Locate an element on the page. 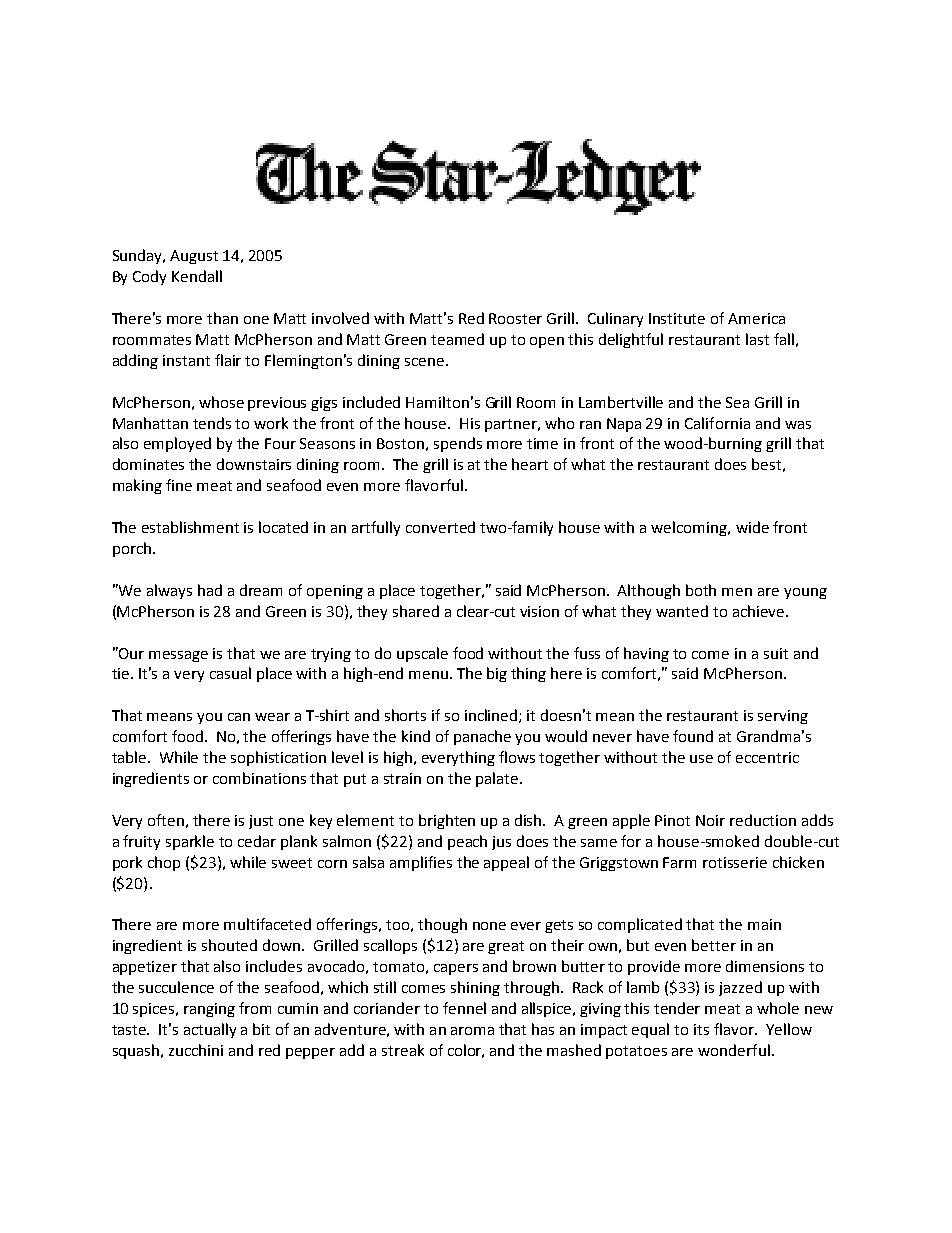  establishment is located at coordinates (190, 527).
